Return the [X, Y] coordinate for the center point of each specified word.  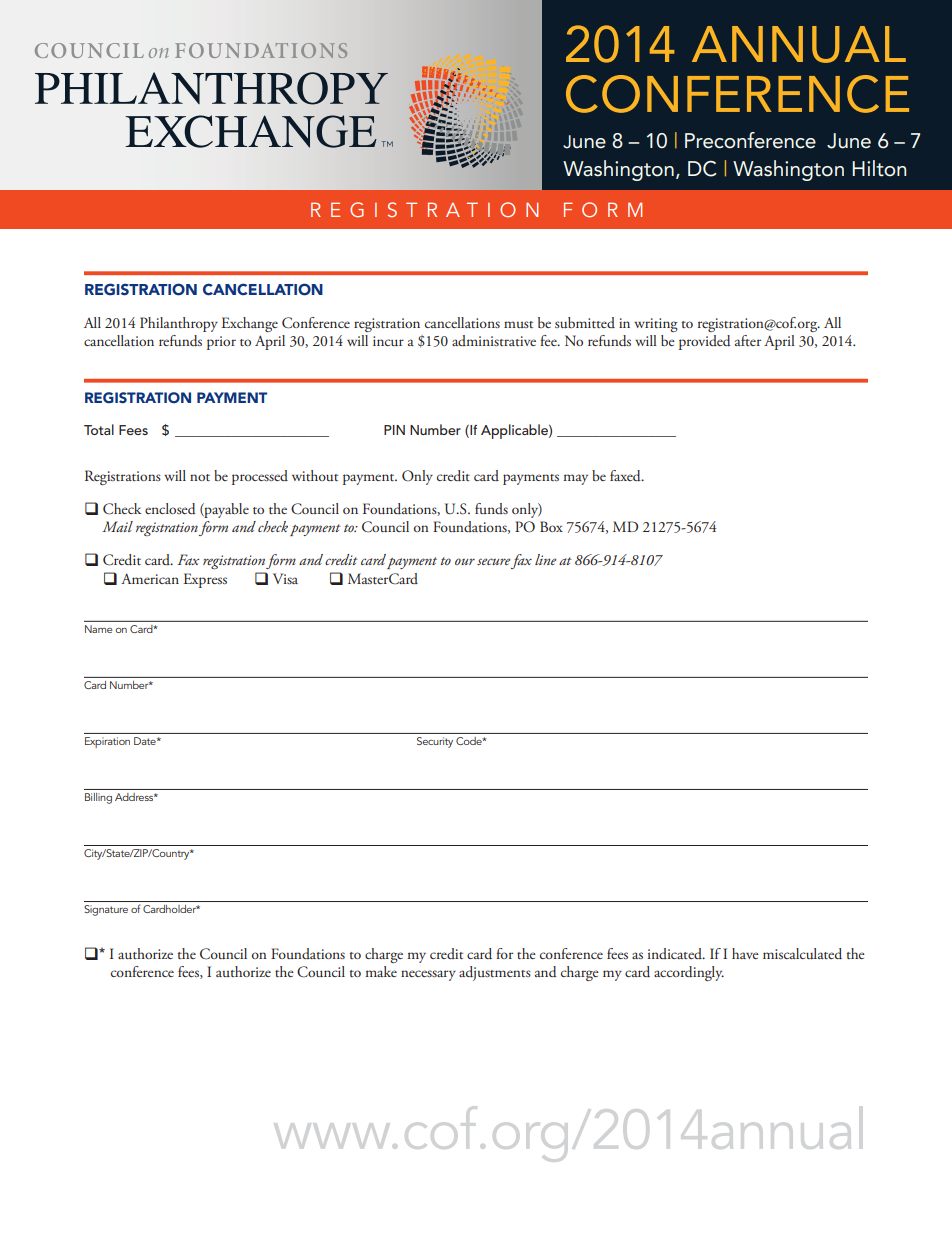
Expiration [107, 742]
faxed [626, 476]
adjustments [495, 973]
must [518, 324]
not [200, 477]
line [546, 559]
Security [435, 742]
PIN [394, 430]
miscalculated [802, 954]
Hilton [879, 168]
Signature [106, 910]
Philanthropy [179, 324]
